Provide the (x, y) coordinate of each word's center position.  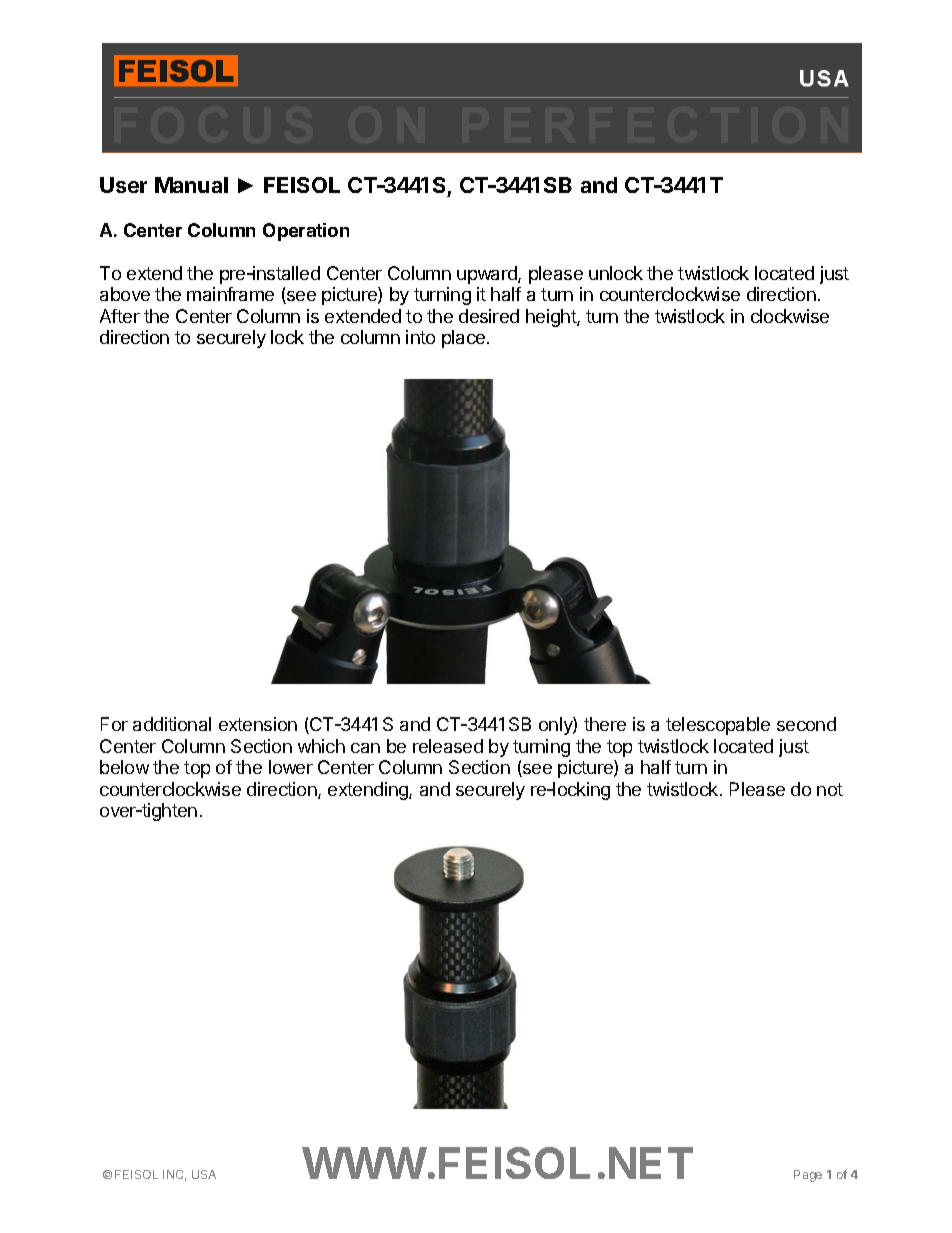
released (448, 746)
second (806, 724)
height (552, 318)
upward (488, 275)
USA (204, 1174)
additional (172, 724)
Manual (191, 185)
